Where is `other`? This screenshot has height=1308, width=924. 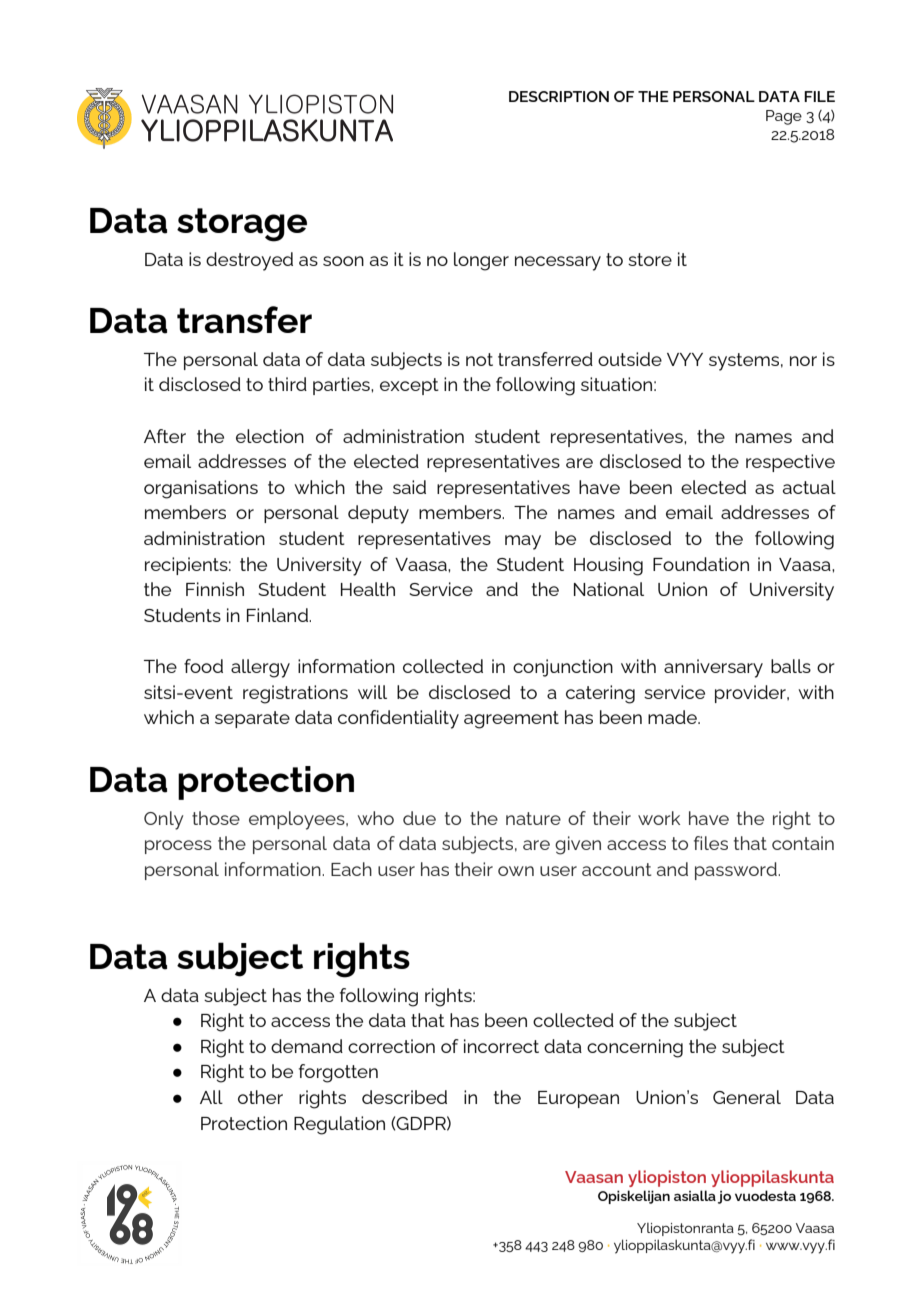 other is located at coordinates (260, 1097).
